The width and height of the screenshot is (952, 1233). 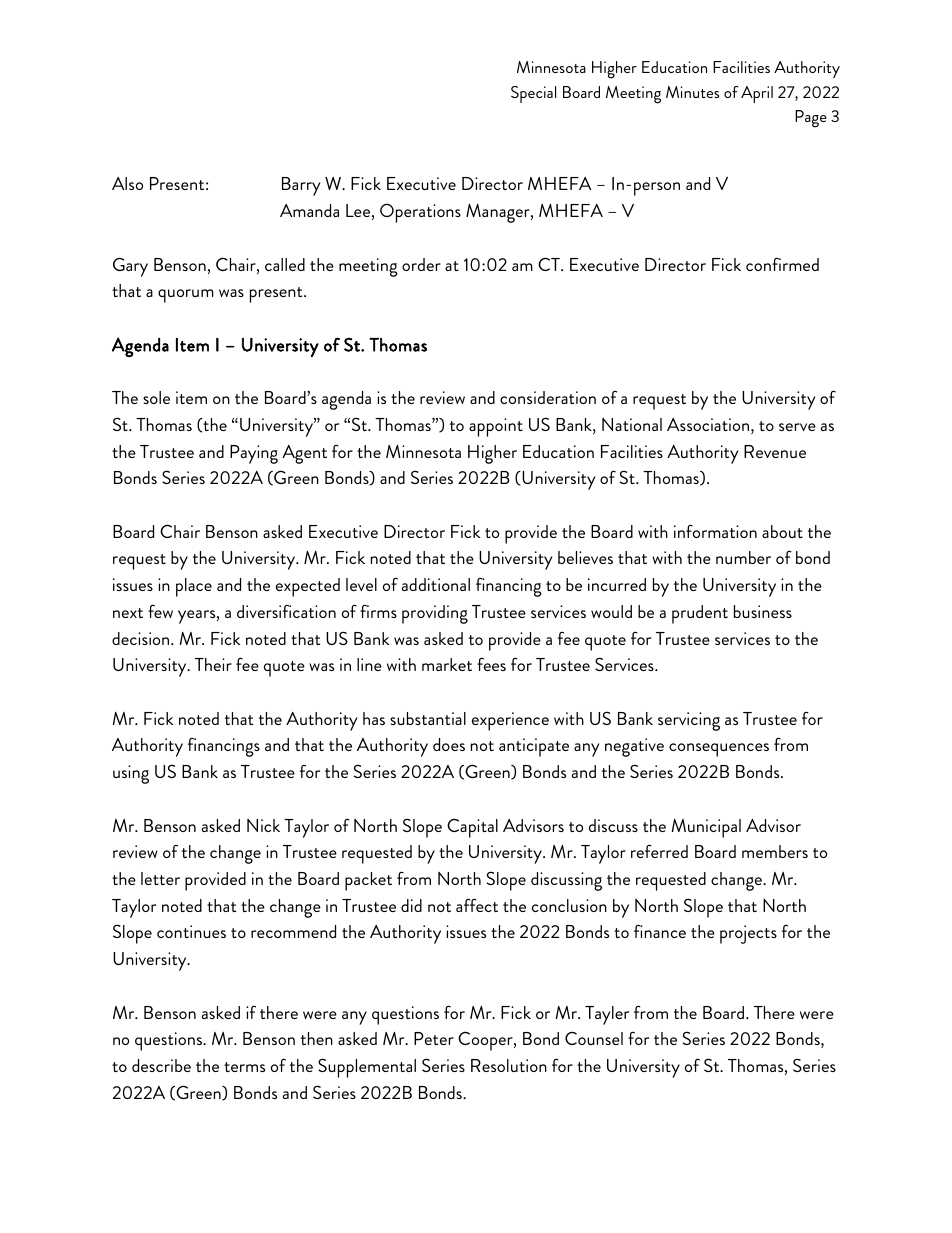 I want to click on additional, so click(x=436, y=584).
